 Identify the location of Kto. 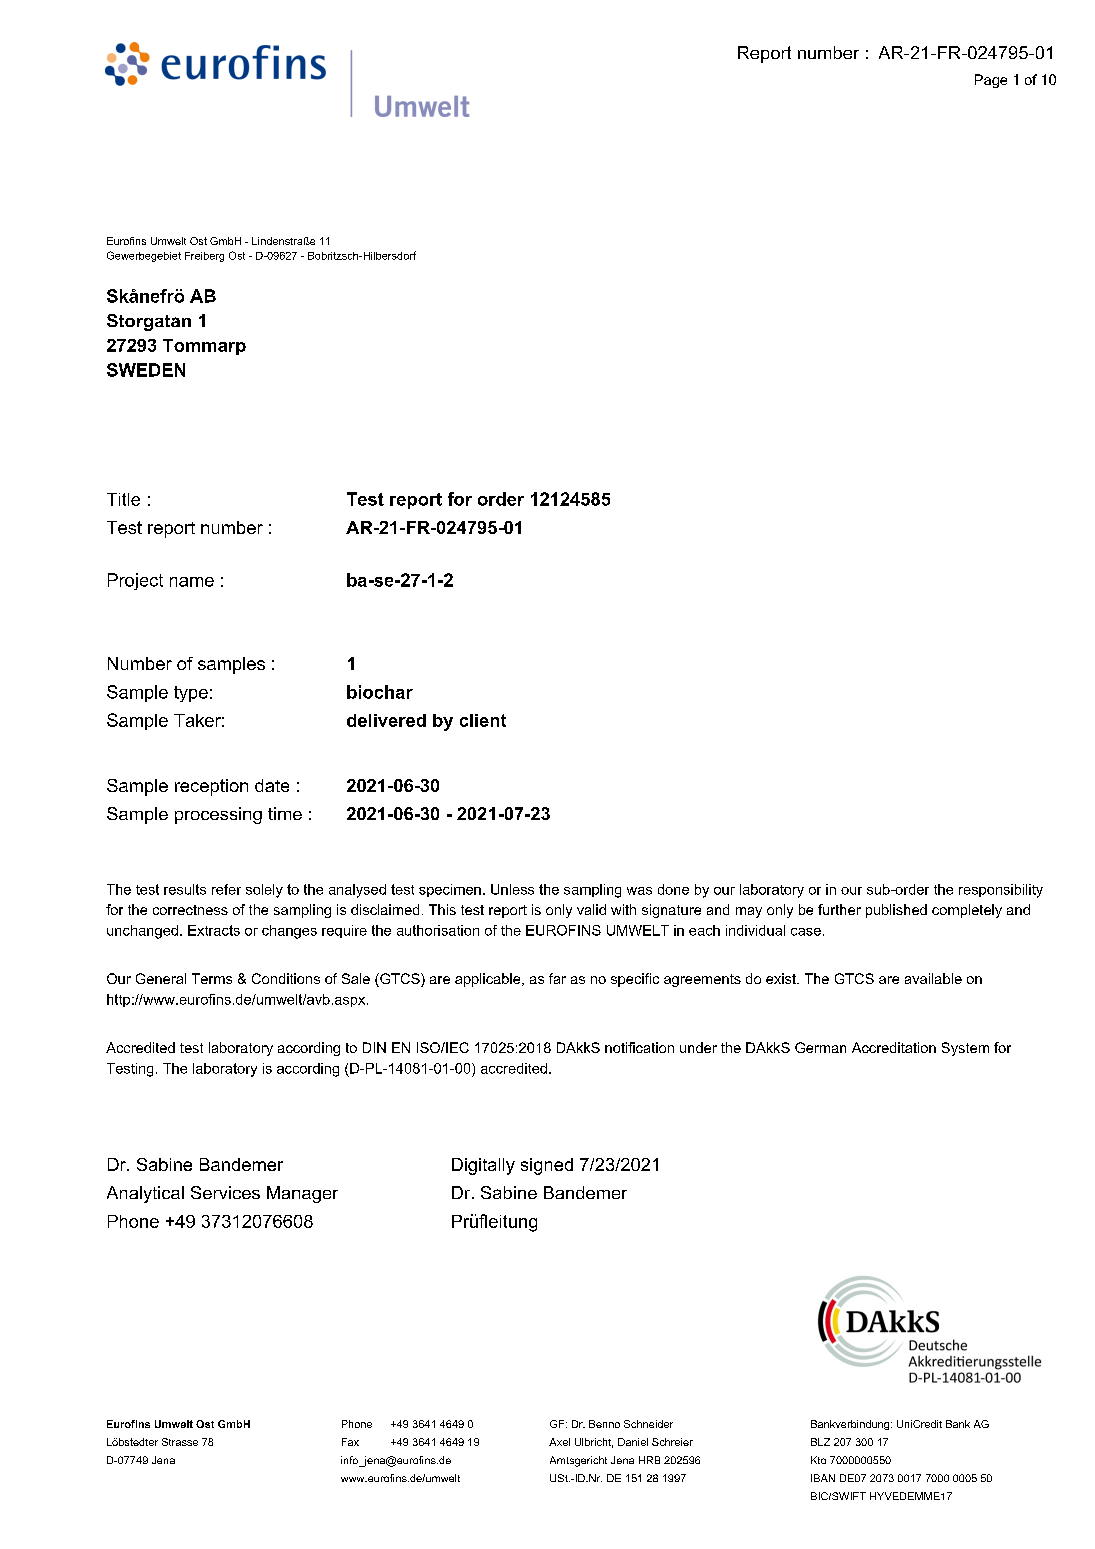
(818, 1460).
